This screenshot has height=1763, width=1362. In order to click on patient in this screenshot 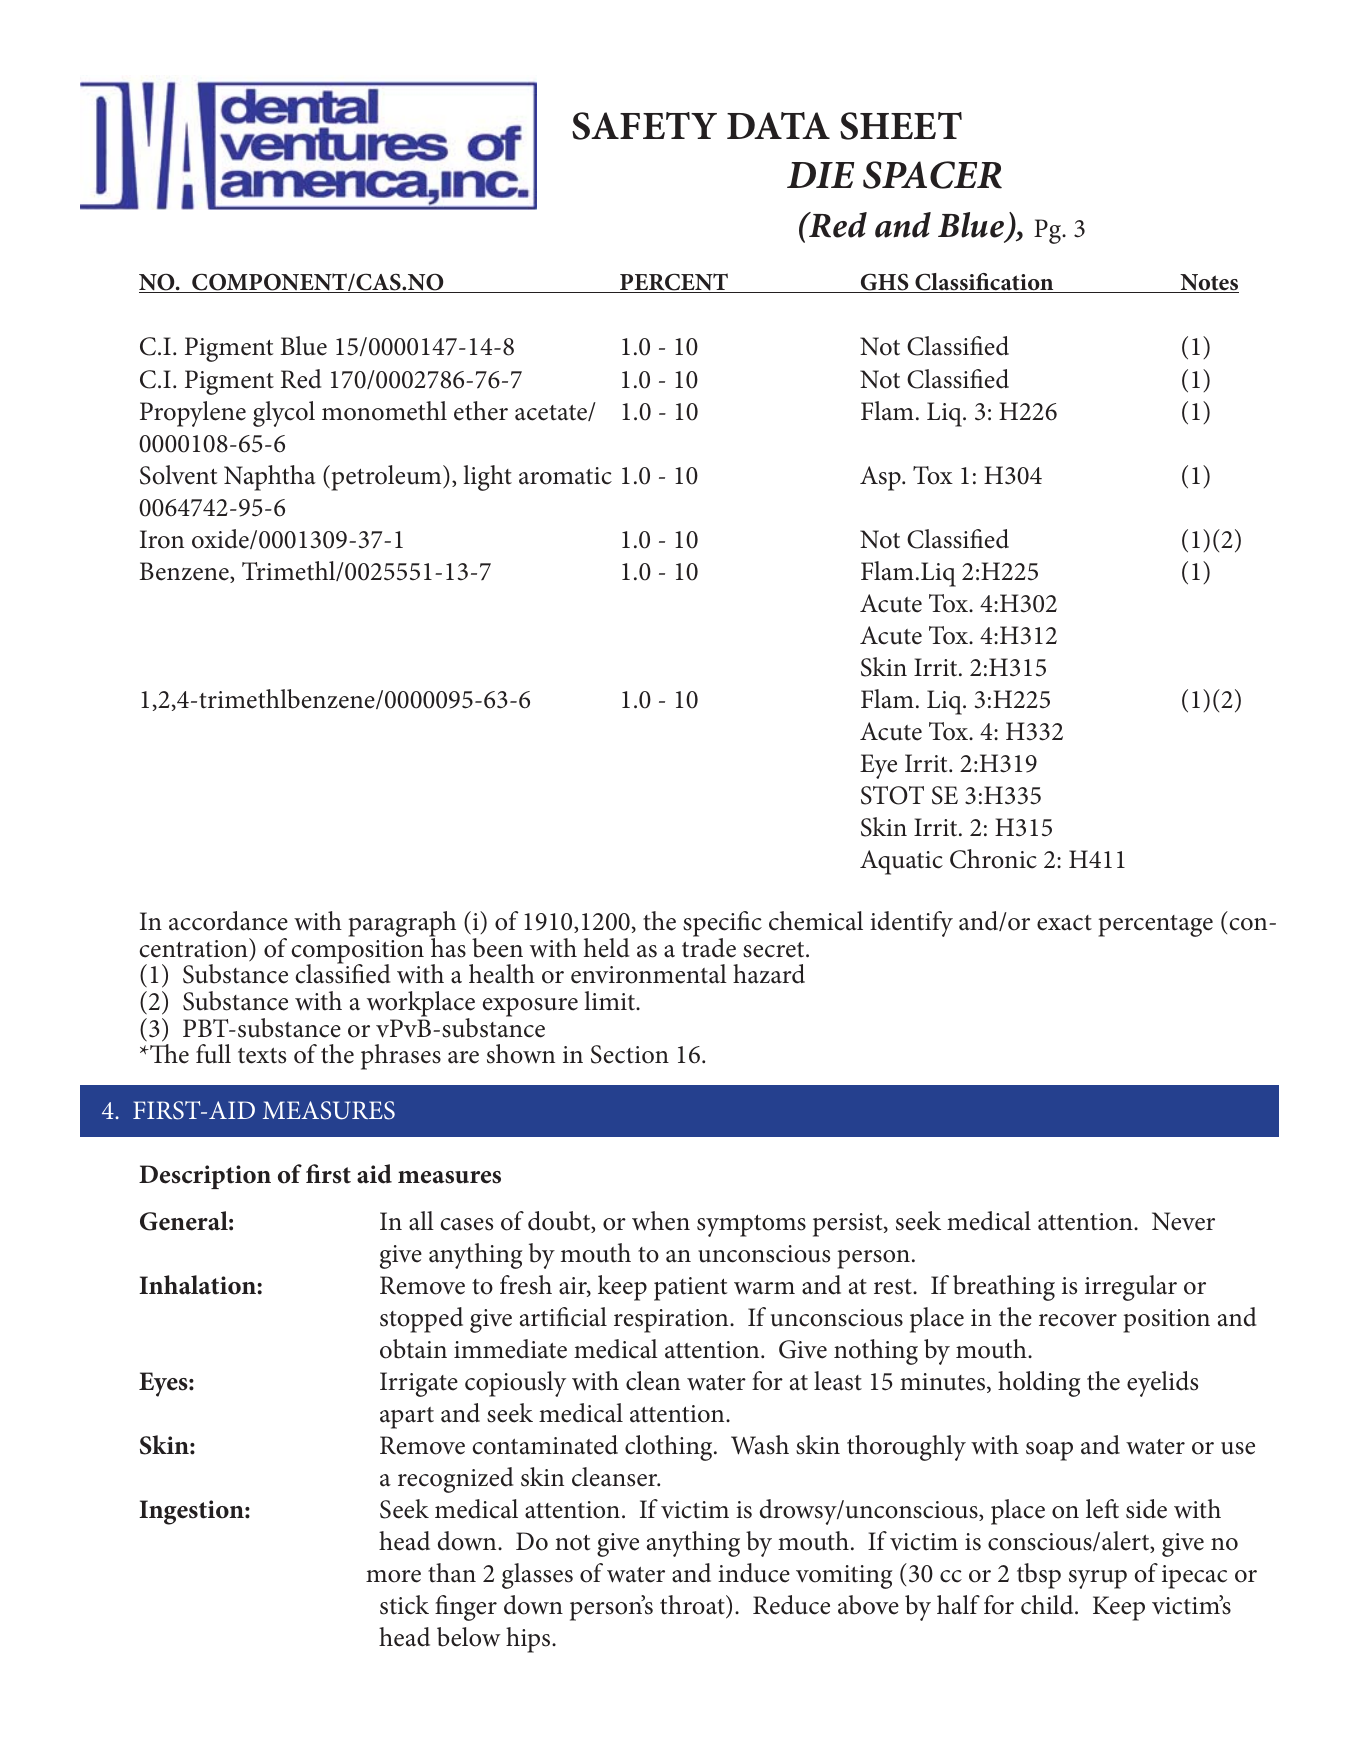, I will do `click(690, 1289)`.
